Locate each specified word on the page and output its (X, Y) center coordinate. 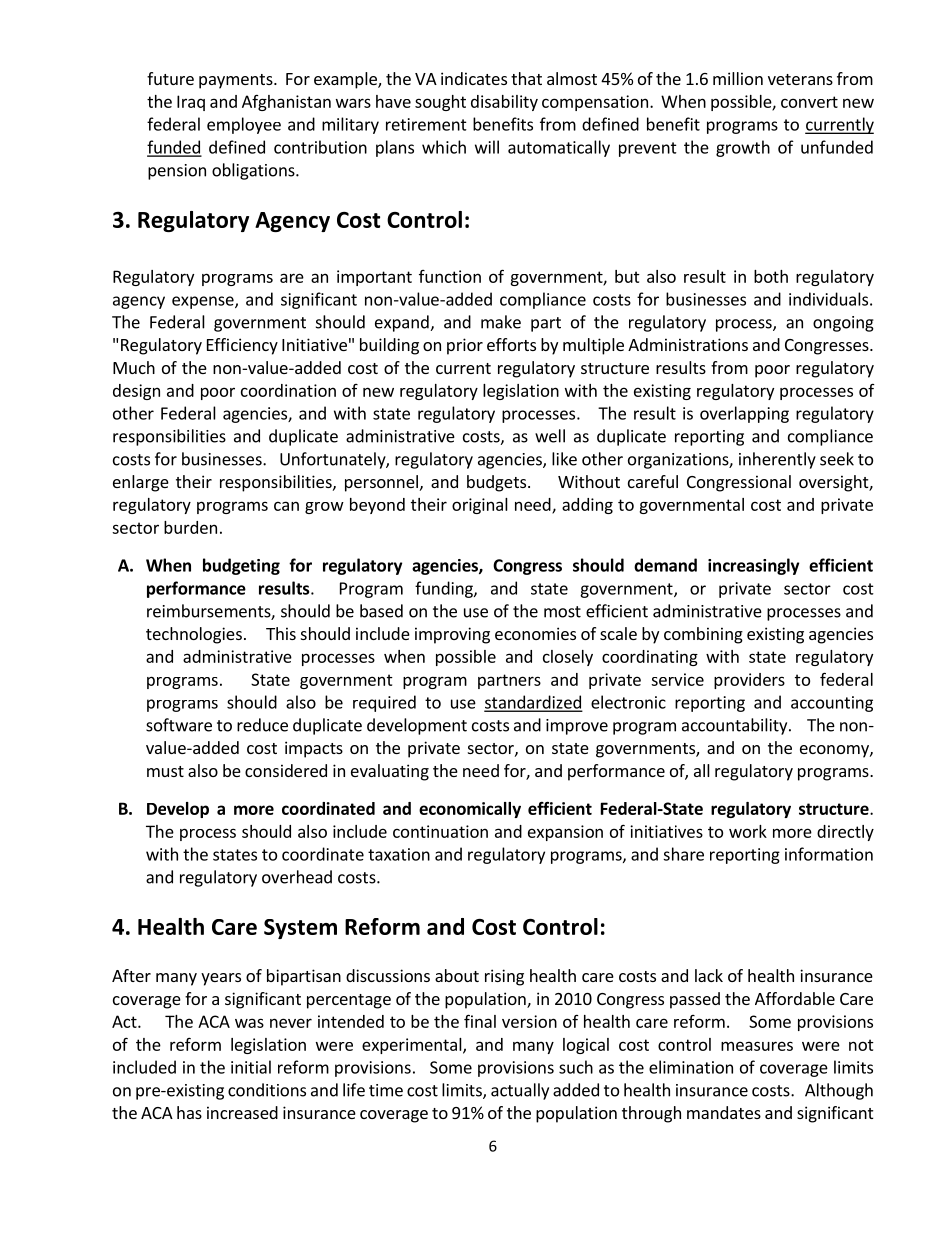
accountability (736, 726)
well (550, 436)
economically (470, 810)
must (165, 771)
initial (251, 1067)
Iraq (191, 103)
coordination (288, 390)
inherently (777, 460)
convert (809, 102)
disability (504, 103)
